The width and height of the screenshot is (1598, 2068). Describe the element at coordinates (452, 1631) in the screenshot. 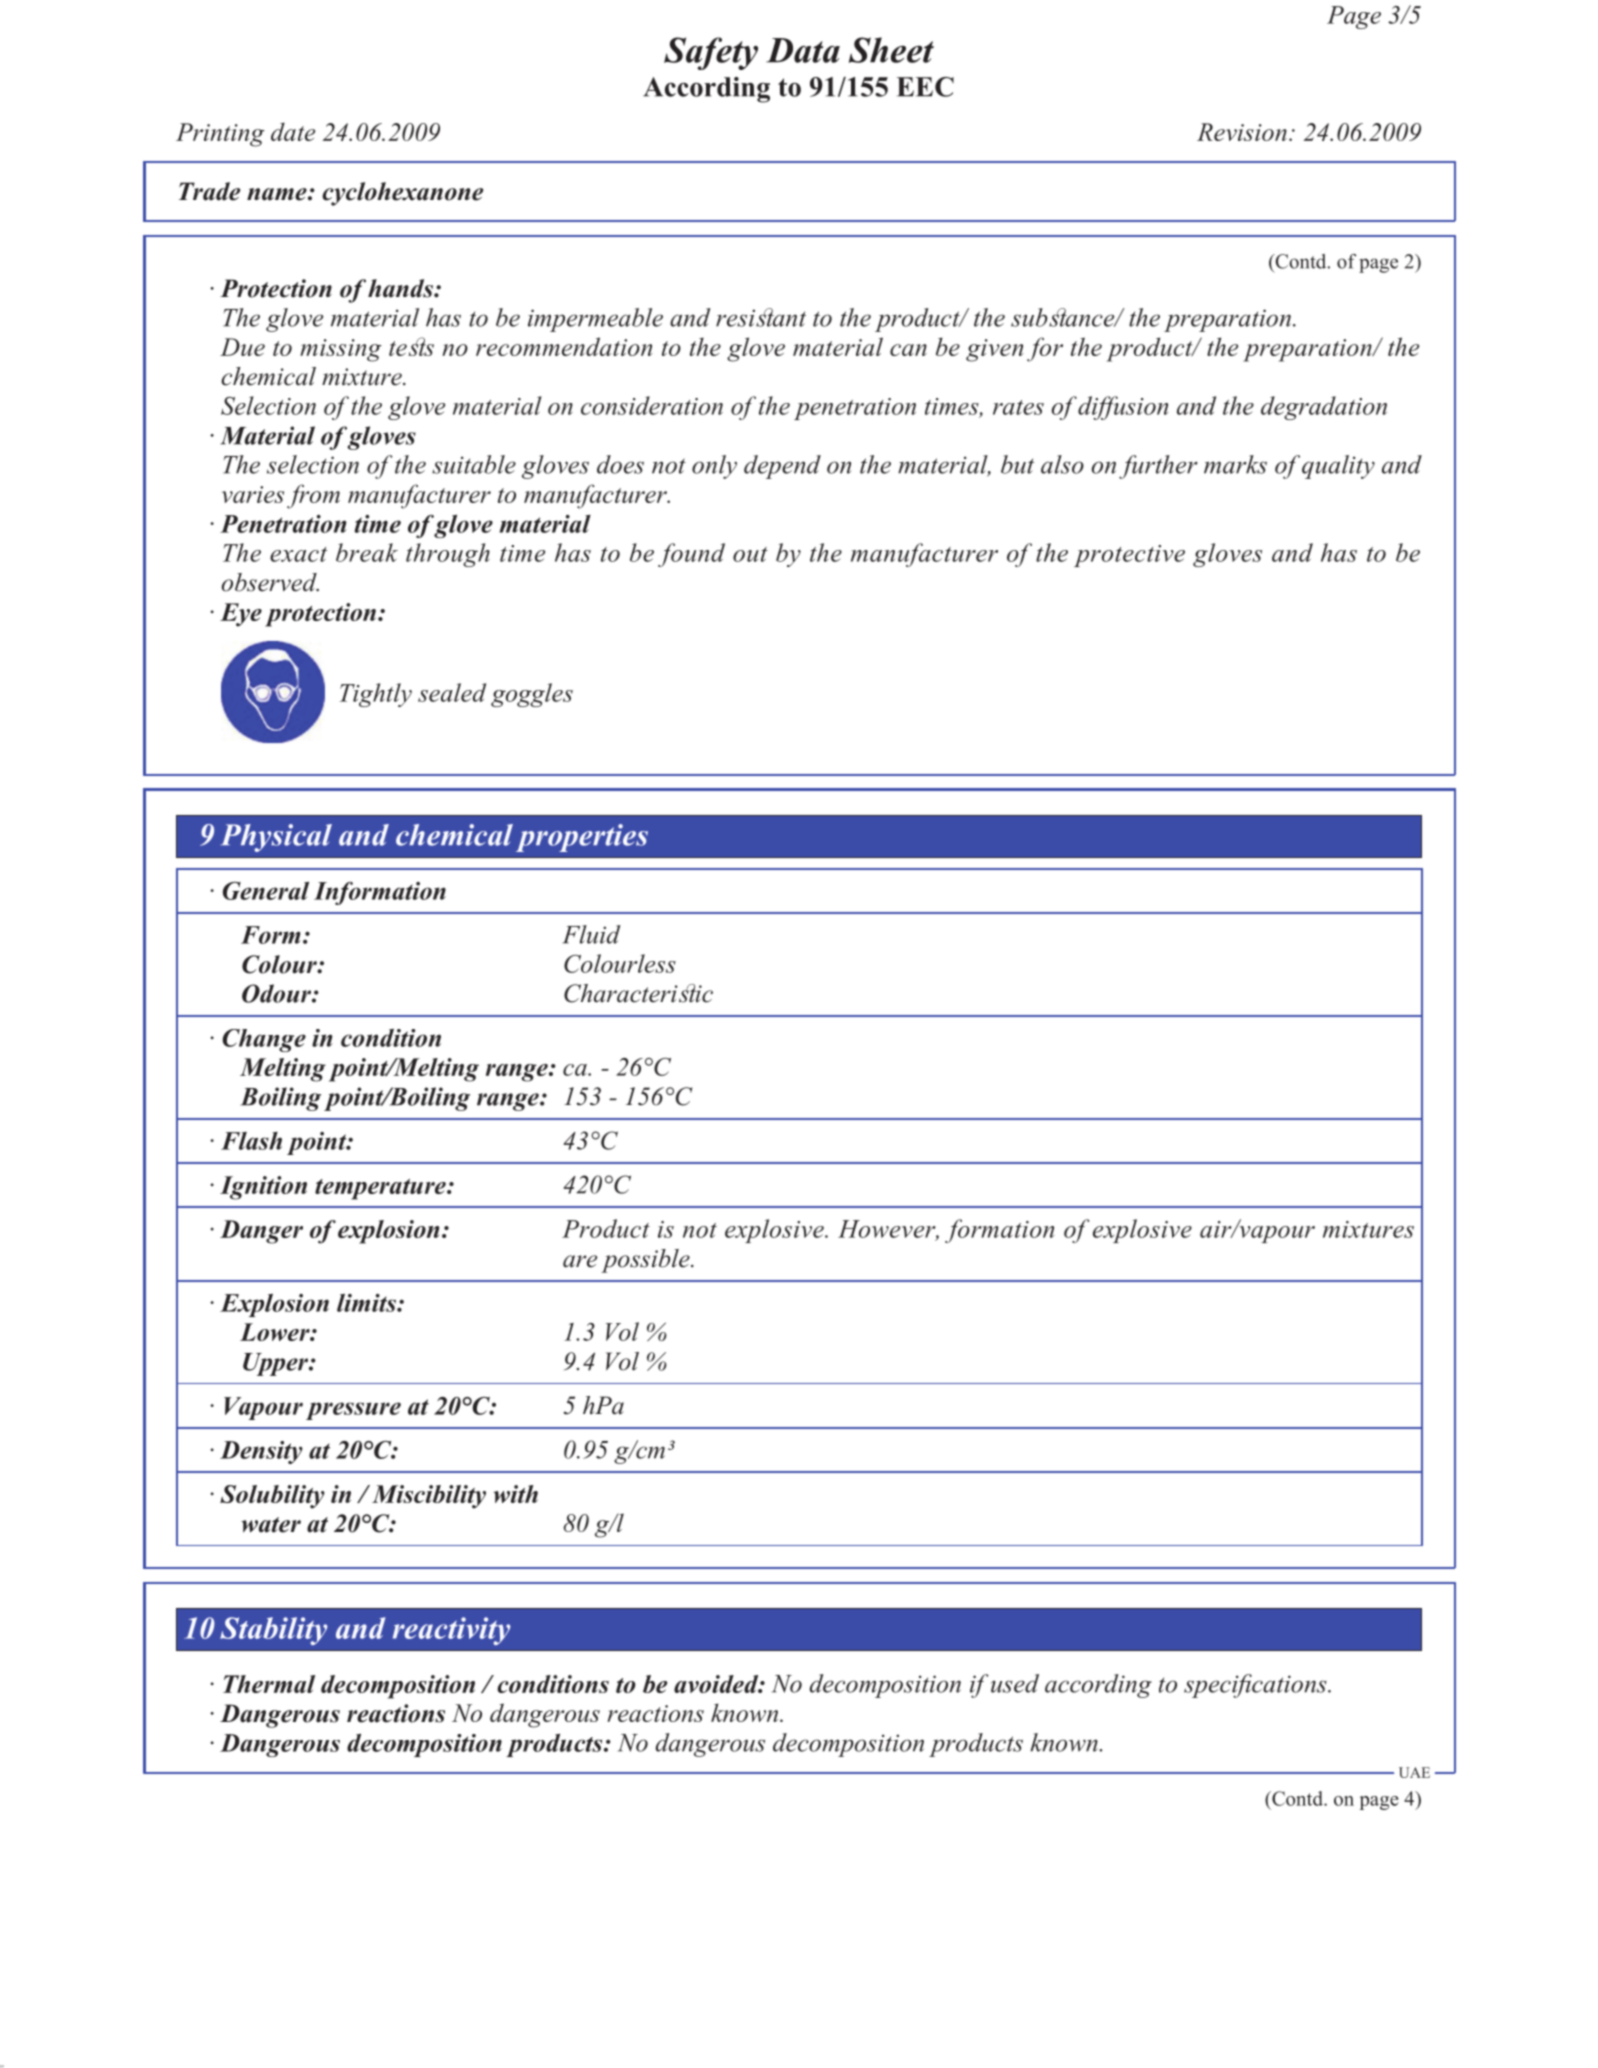

I see `reactivity` at that location.
